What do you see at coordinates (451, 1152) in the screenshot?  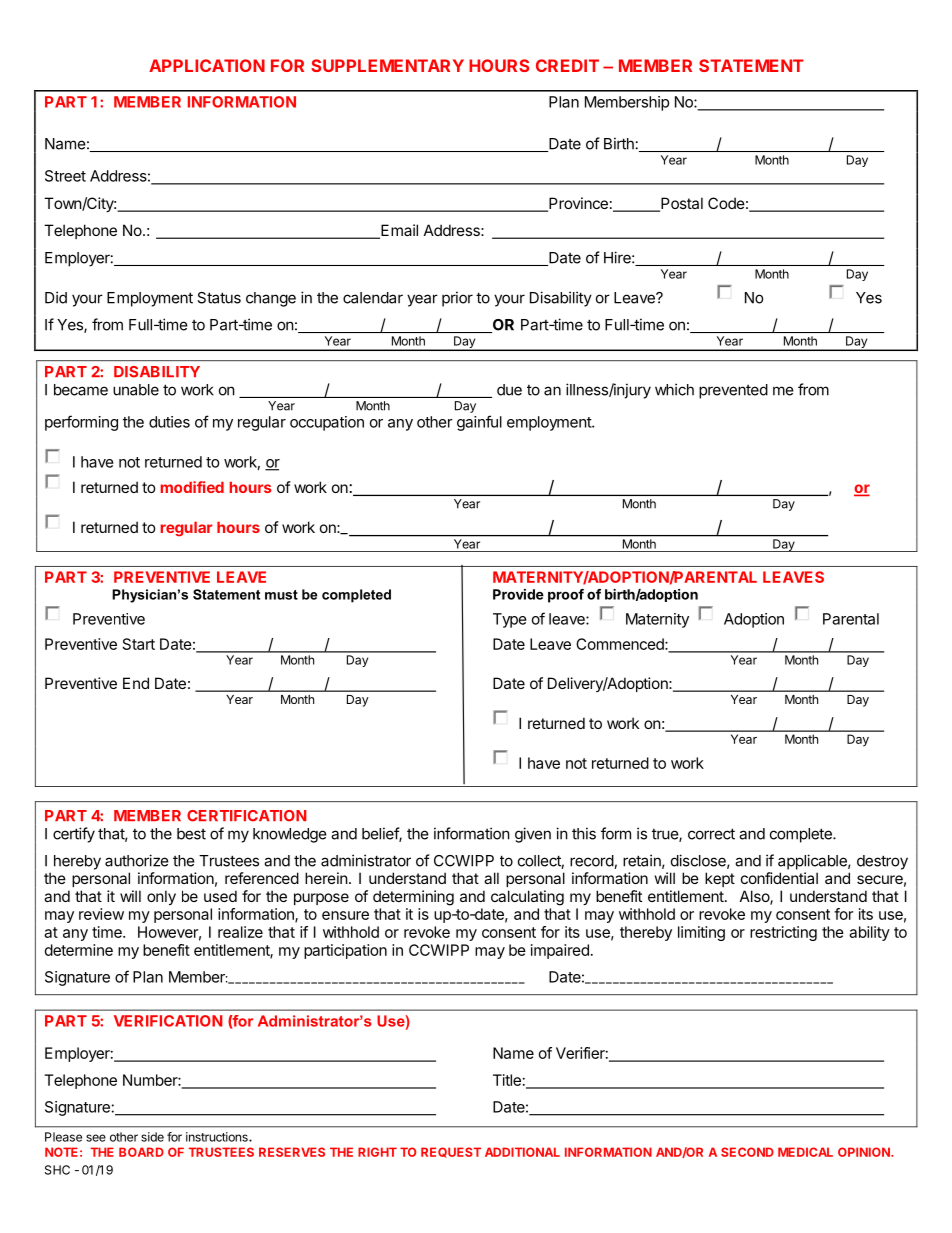 I see `REQUEST` at bounding box center [451, 1152].
